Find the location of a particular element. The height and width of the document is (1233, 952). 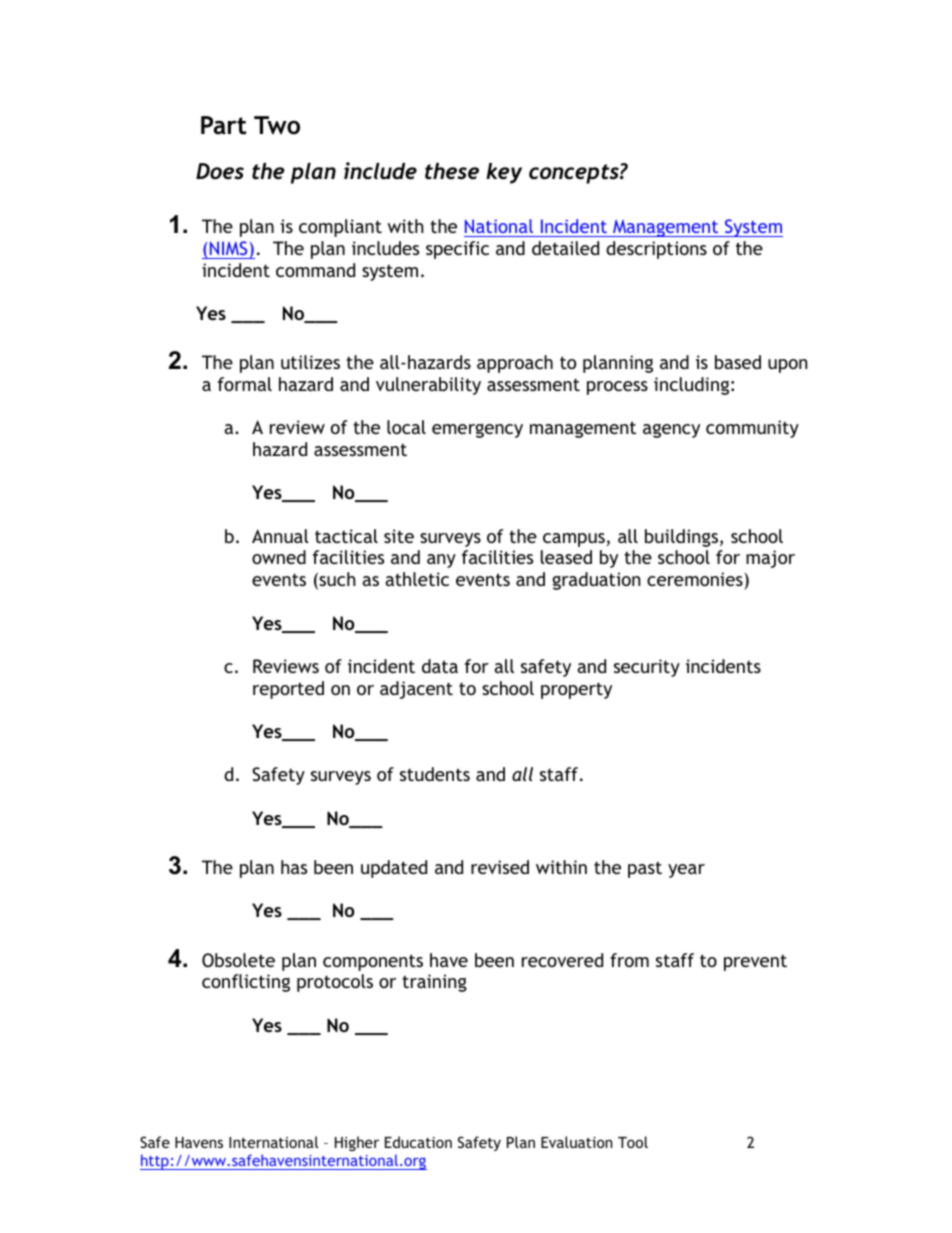

reported is located at coordinates (288, 690).
